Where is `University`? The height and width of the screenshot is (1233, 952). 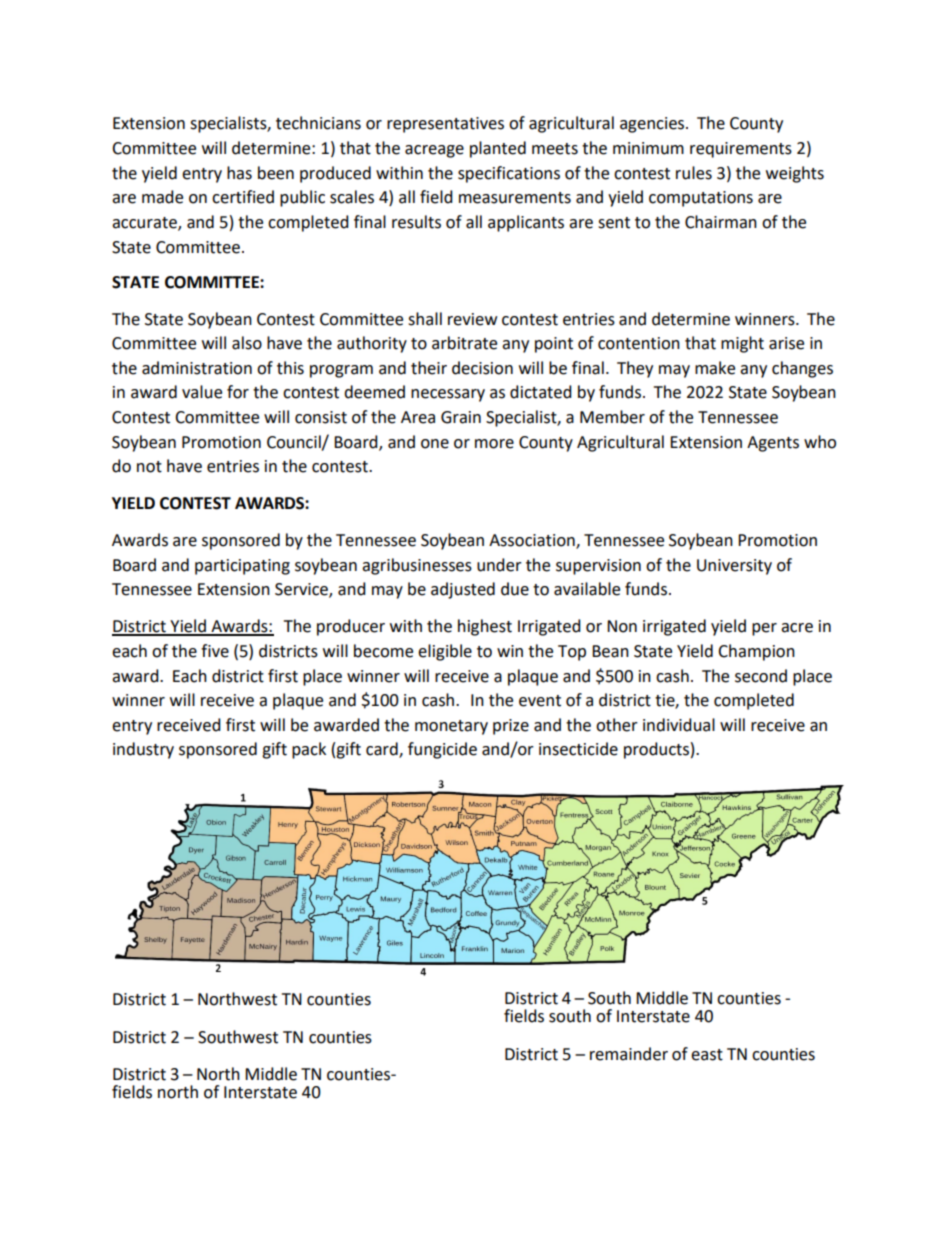
University is located at coordinates (734, 567).
